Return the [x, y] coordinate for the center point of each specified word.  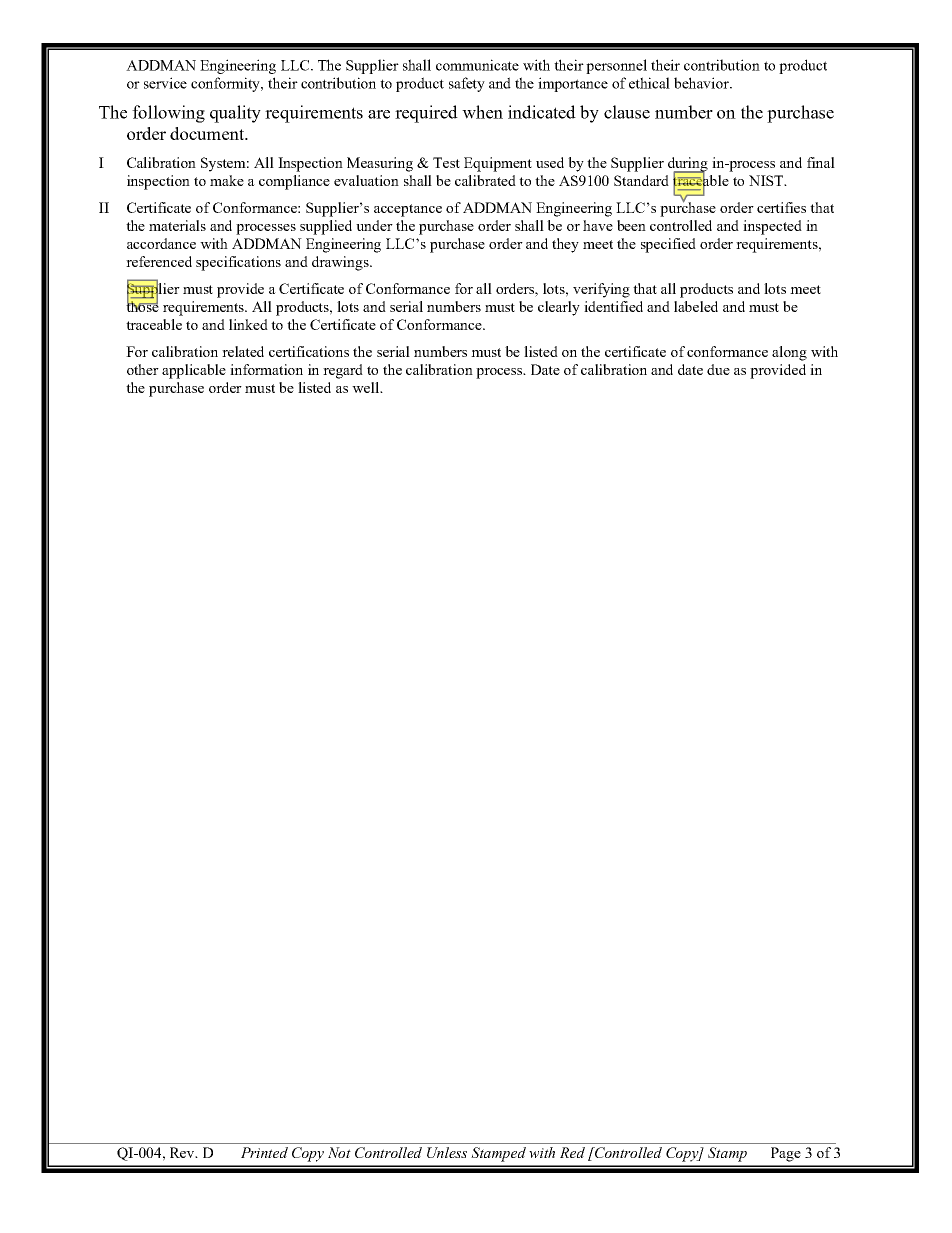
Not [339, 1152]
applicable [194, 371]
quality [235, 114]
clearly [559, 308]
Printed [264, 1152]
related [243, 351]
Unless [447, 1152]
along [789, 353]
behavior [702, 83]
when [482, 112]
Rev [183, 1152]
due [718, 369]
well [366, 387]
